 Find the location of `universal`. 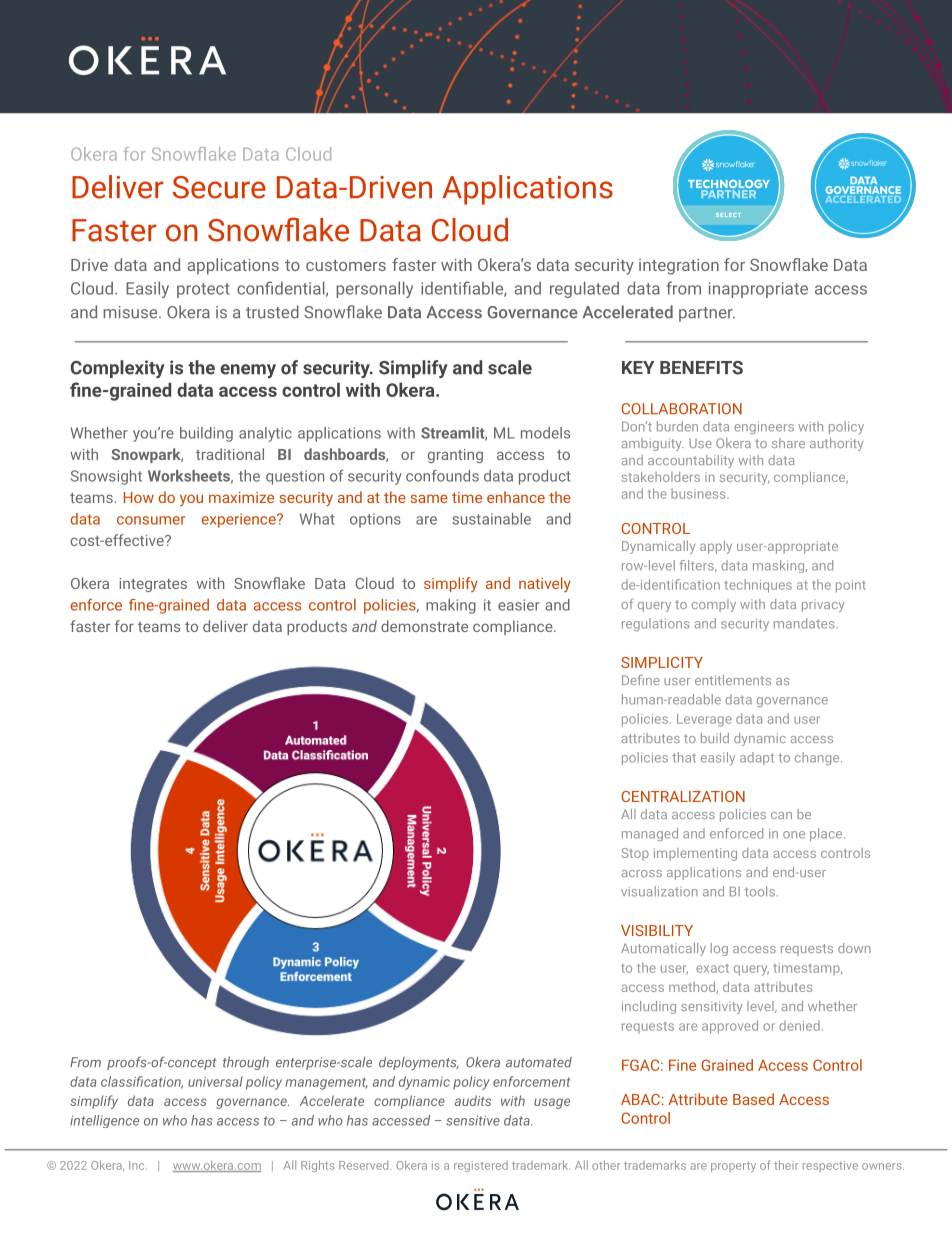

universal is located at coordinates (215, 1081).
